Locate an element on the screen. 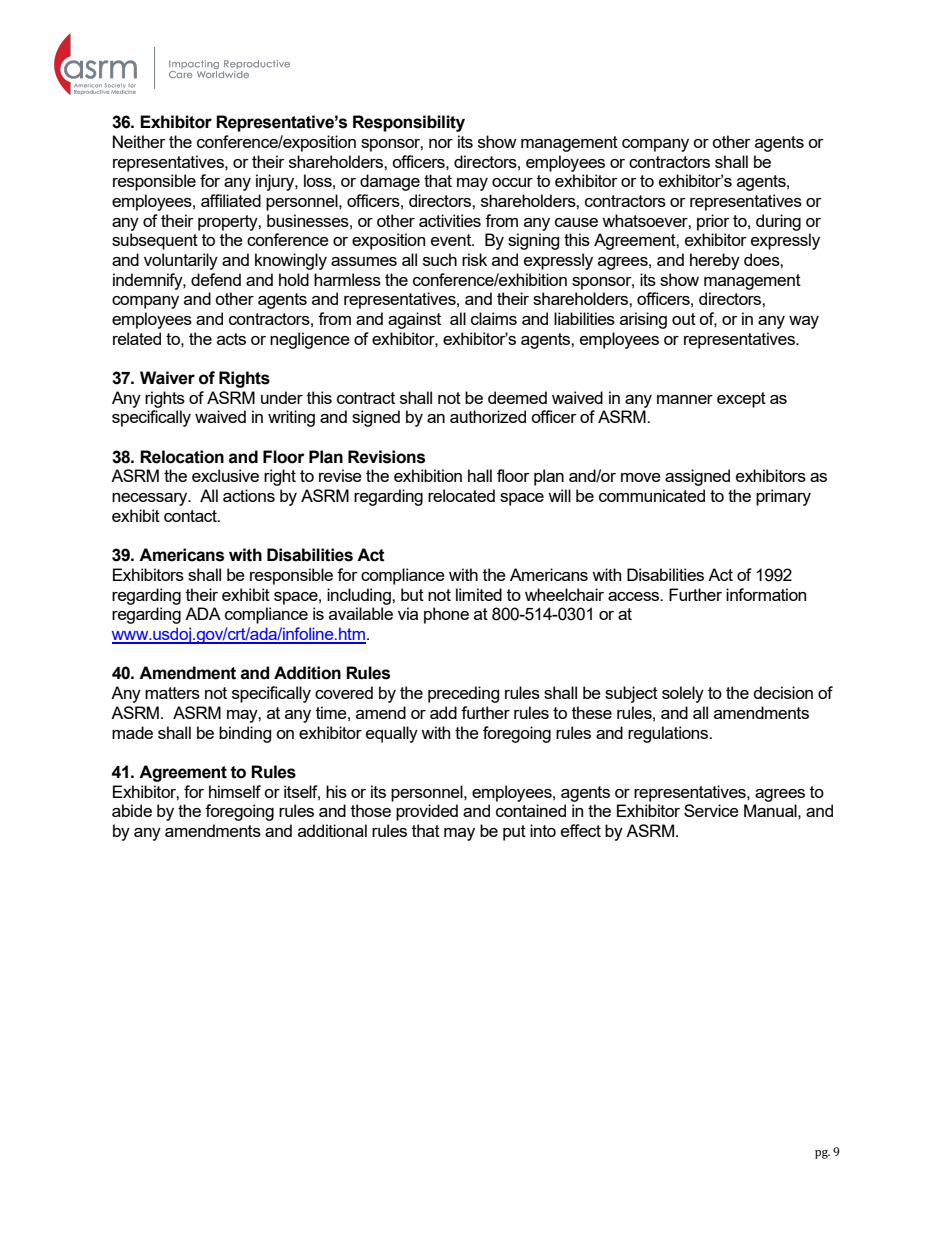 This screenshot has height=1233, width=952. prior is located at coordinates (713, 222).
